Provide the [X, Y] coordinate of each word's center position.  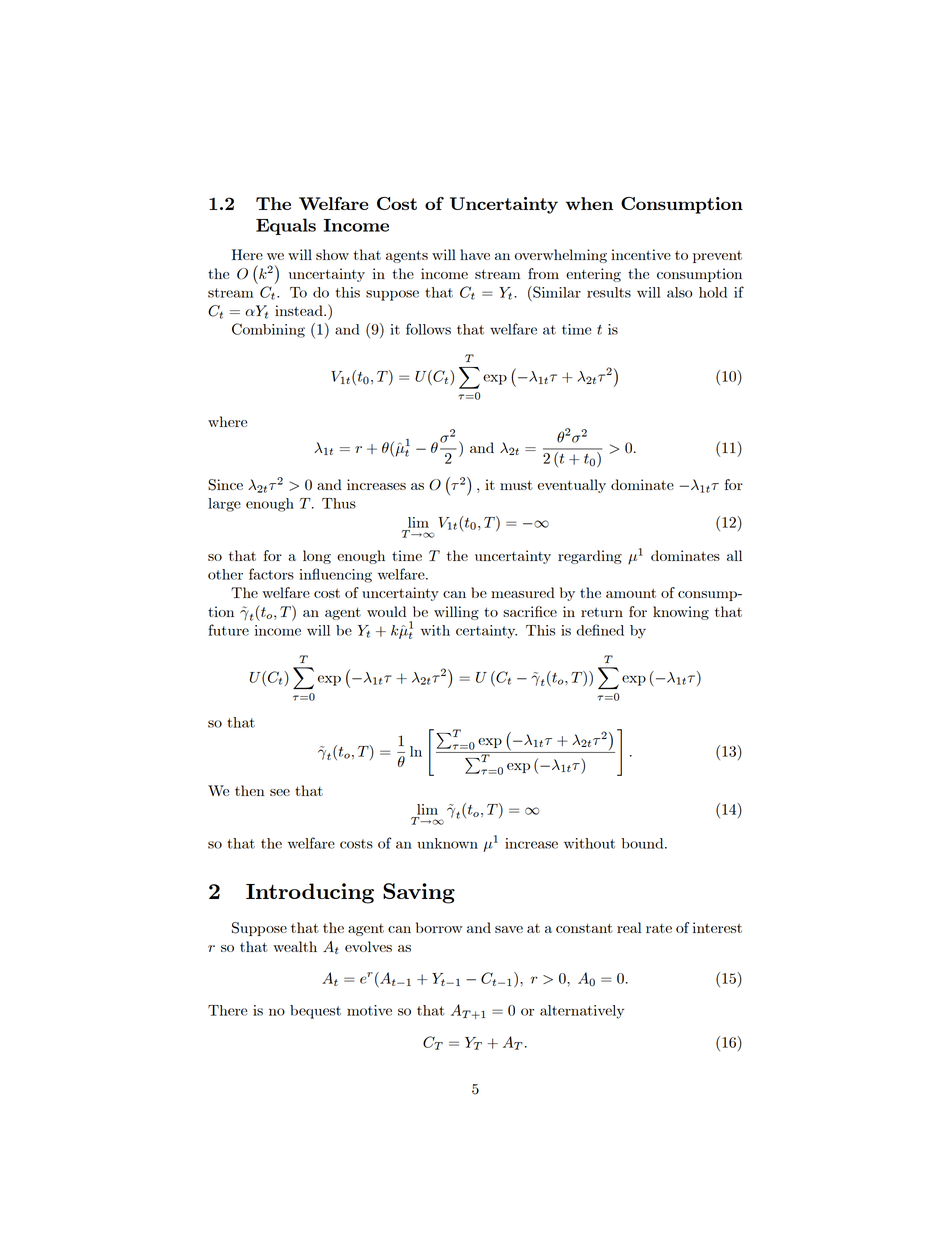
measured [523, 592]
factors [271, 574]
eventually [572, 486]
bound [644, 843]
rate [659, 928]
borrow [439, 927]
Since [225, 485]
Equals [286, 226]
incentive [641, 254]
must [516, 485]
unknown [447, 843]
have [475, 254]
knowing [681, 613]
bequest [315, 1012]
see [280, 792]
